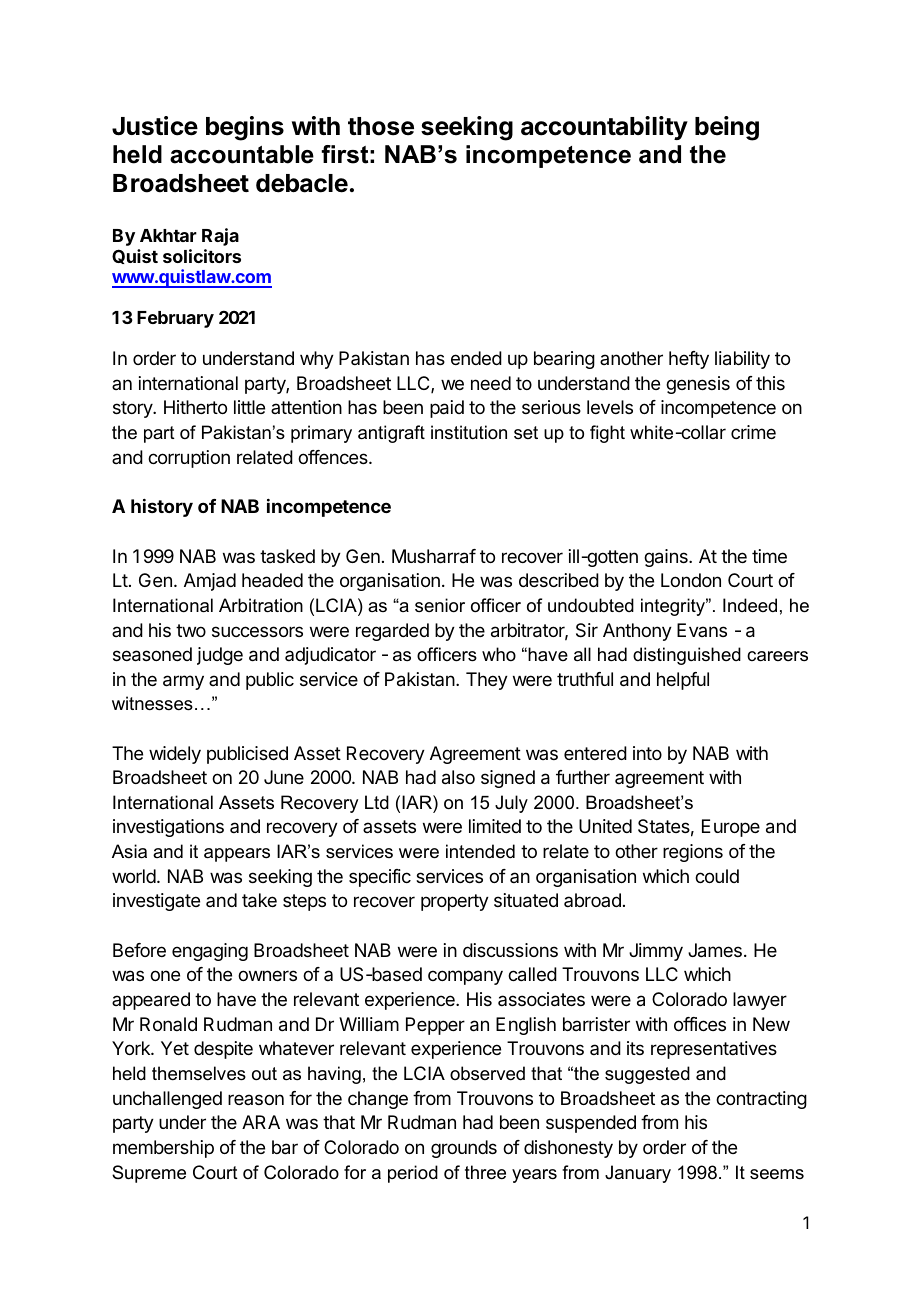 Image resolution: width=924 pixels, height=1307 pixels. I want to click on grounds, so click(464, 1149).
